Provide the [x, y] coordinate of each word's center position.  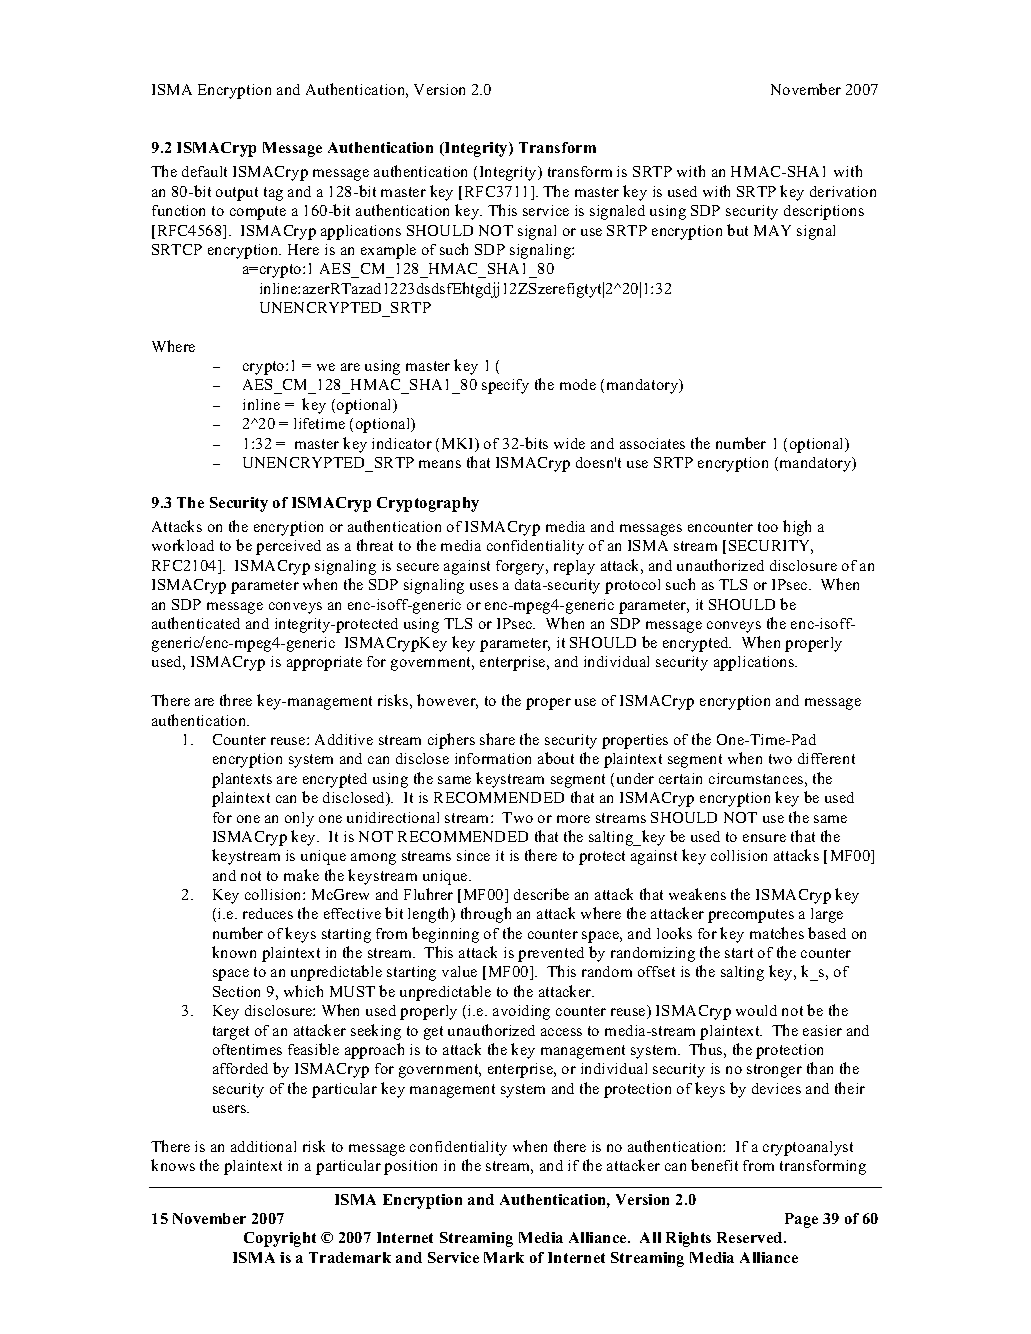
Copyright [280, 1239]
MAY [772, 230]
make [301, 875]
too [768, 527]
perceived [288, 547]
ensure [764, 838]
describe [541, 894]
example [388, 251]
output [237, 194]
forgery [522, 567]
